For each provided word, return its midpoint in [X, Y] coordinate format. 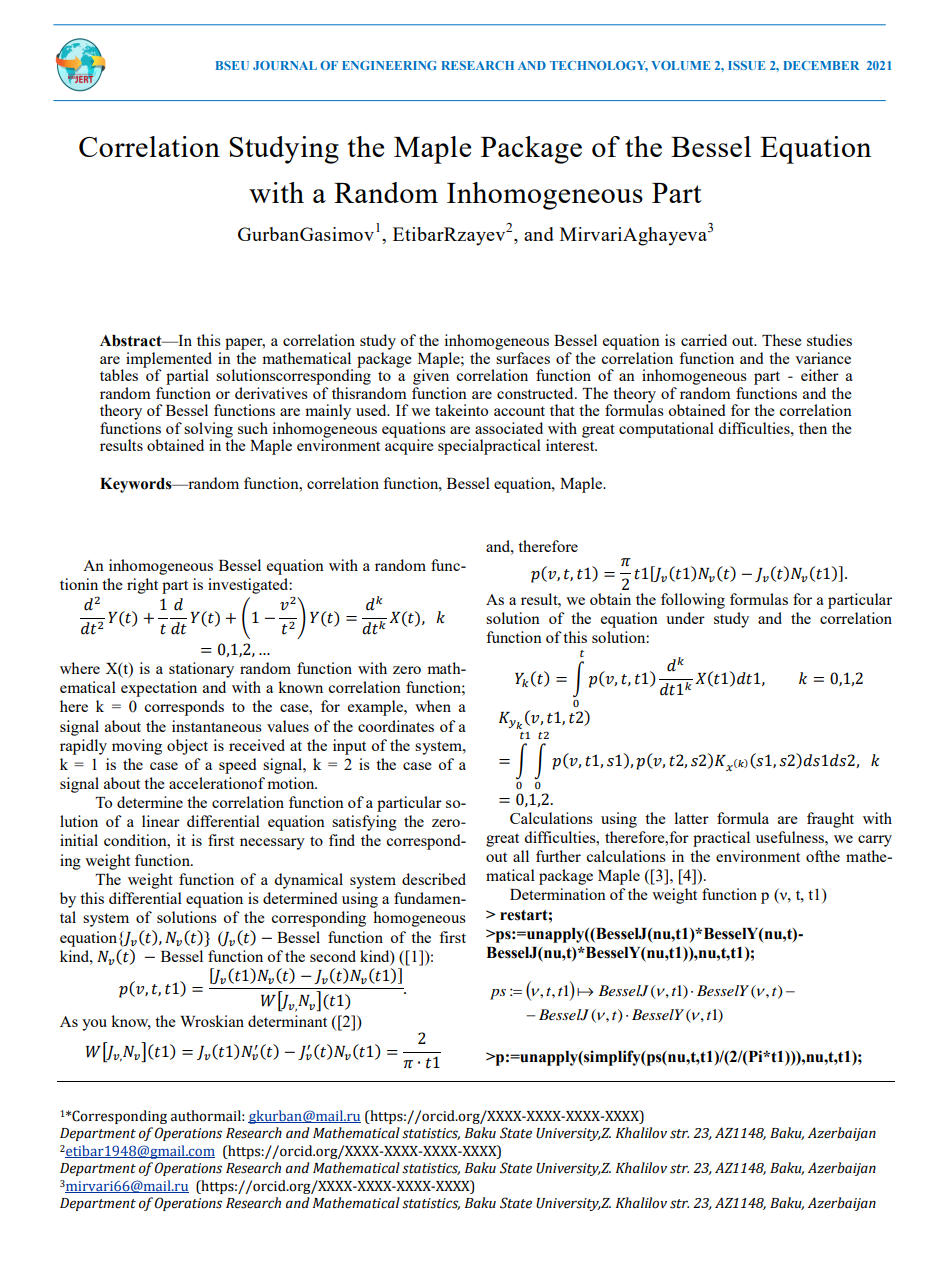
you [94, 1025]
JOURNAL [285, 65]
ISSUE [747, 65]
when [433, 706]
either [820, 375]
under [685, 618]
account [519, 411]
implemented [169, 361]
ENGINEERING [389, 65]
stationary [201, 670]
